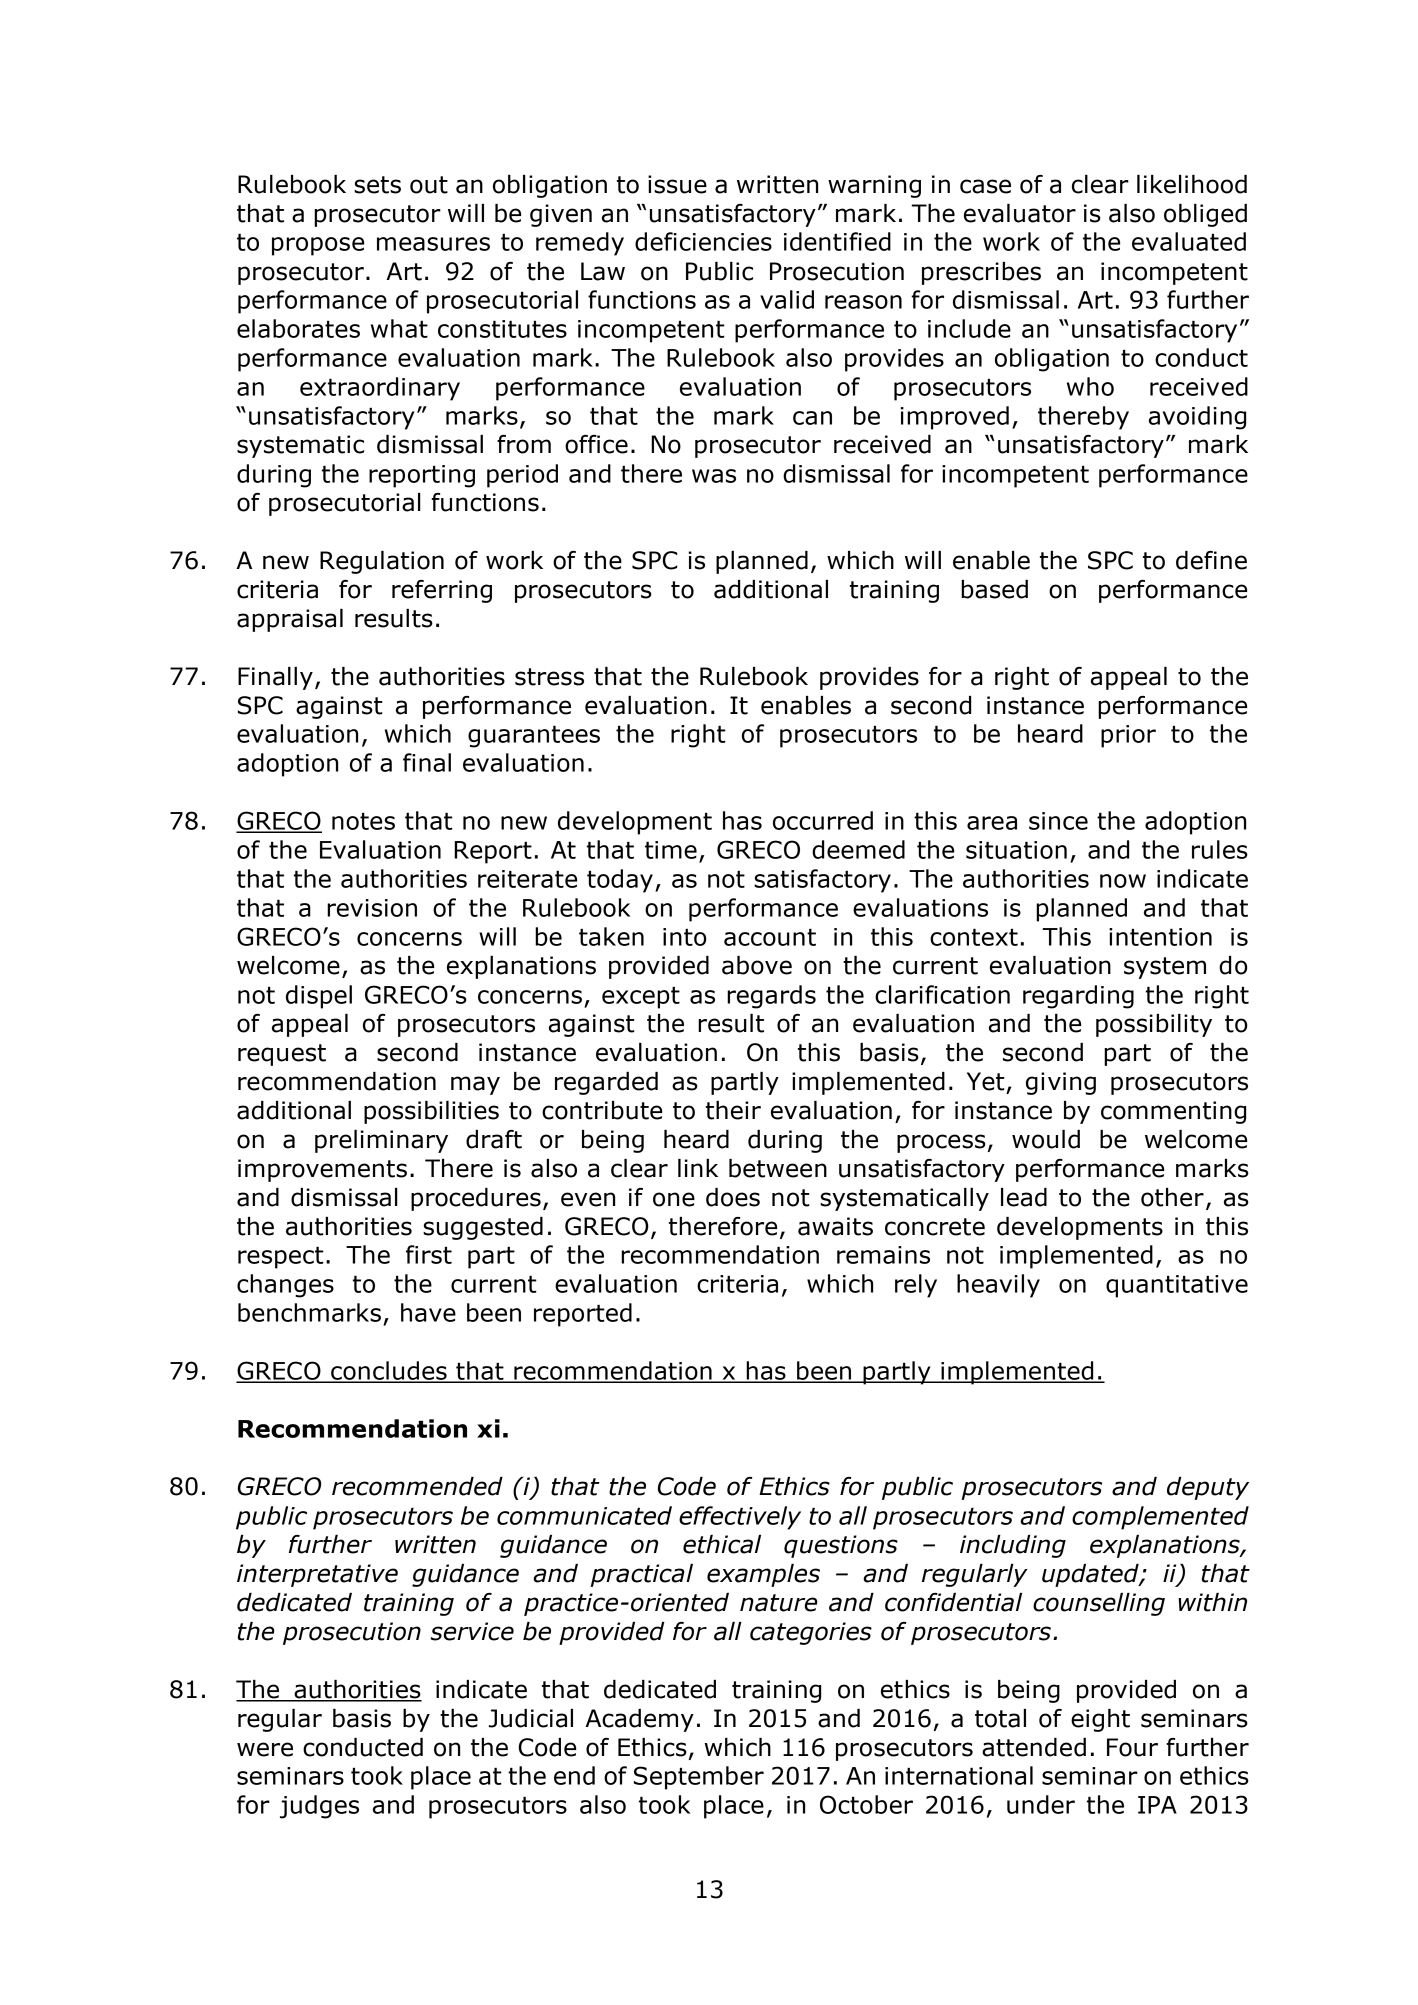 The image size is (1418, 2005). Describe the element at coordinates (319, 997) in the screenshot. I see `dispel` at that location.
